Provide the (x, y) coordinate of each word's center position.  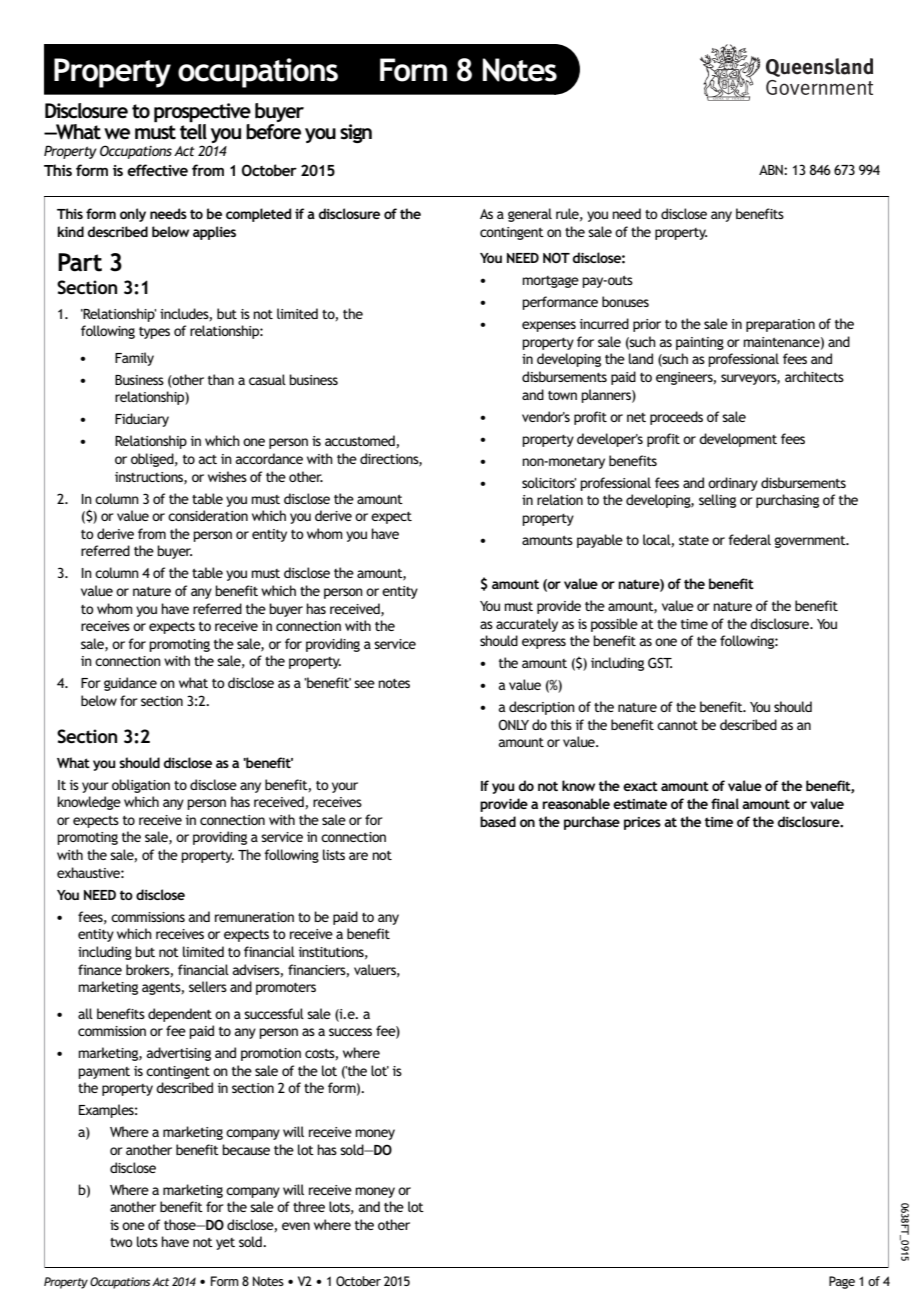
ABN (772, 170)
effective (157, 170)
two (121, 1242)
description (542, 708)
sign (356, 133)
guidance (130, 684)
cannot (677, 725)
